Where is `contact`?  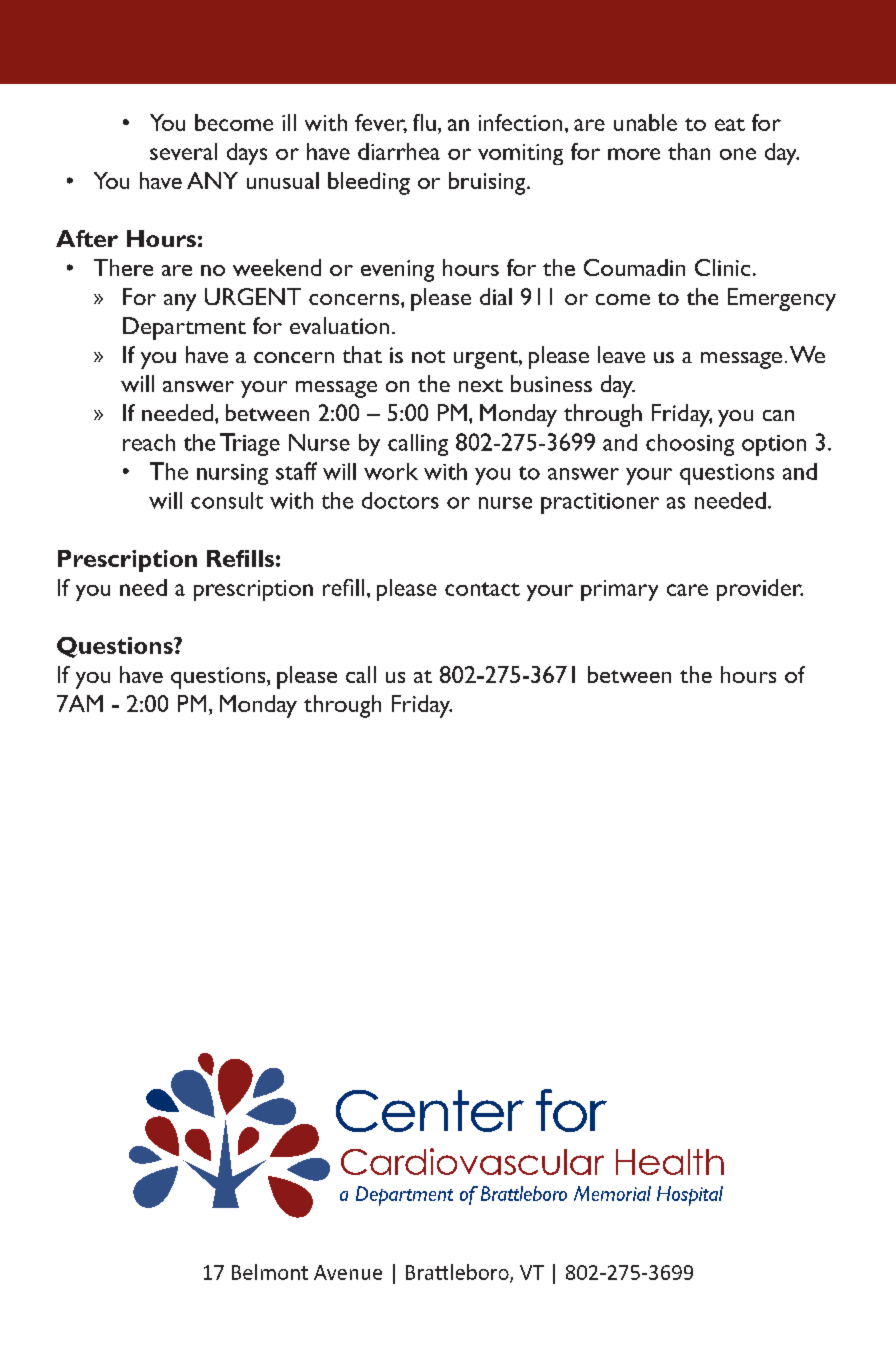
contact is located at coordinates (482, 589).
